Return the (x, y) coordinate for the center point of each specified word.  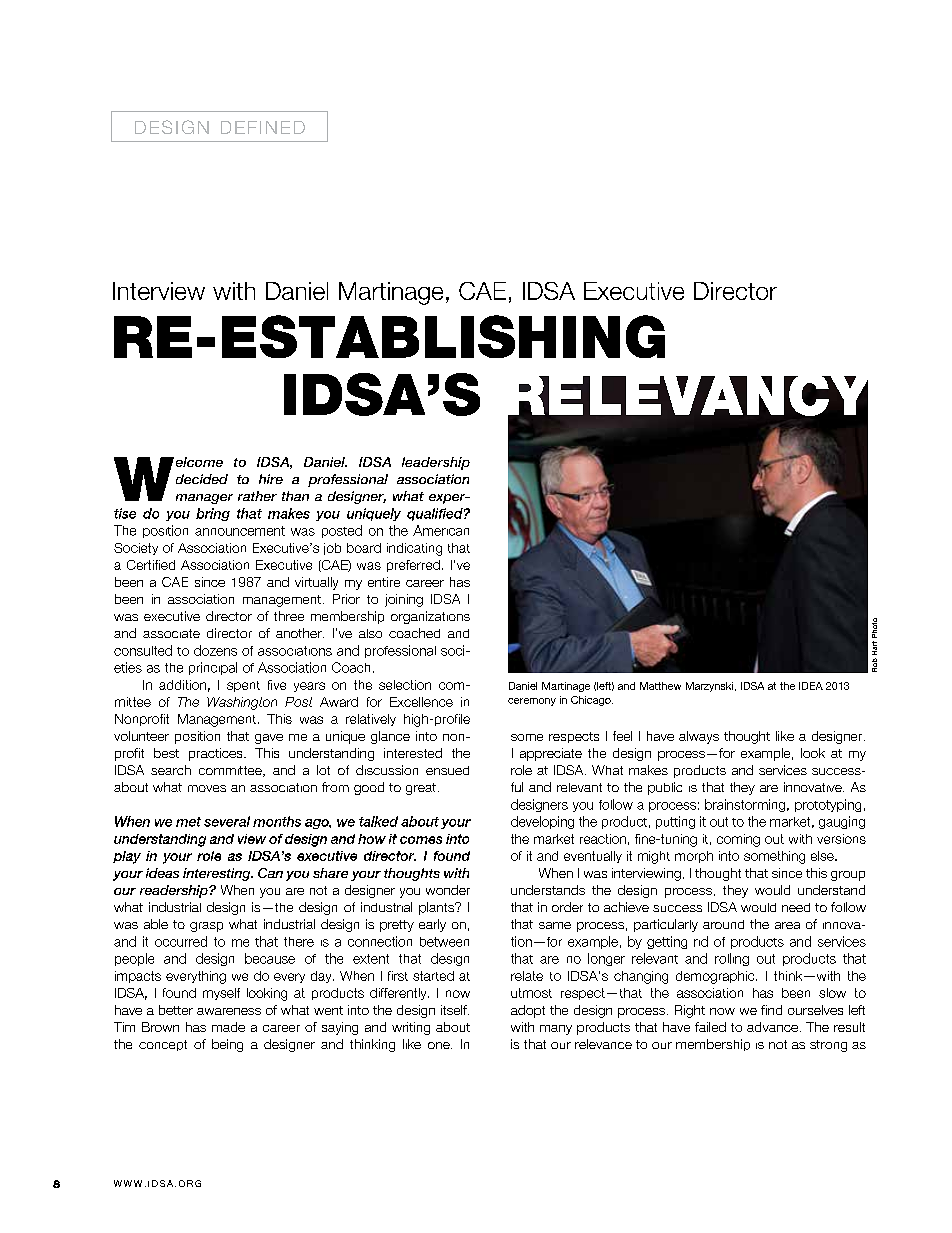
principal (213, 668)
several (227, 821)
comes (421, 840)
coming (738, 840)
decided (202, 479)
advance (772, 1027)
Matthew (660, 686)
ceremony (532, 702)
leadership (436, 463)
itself (455, 1010)
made (228, 1027)
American (441, 530)
